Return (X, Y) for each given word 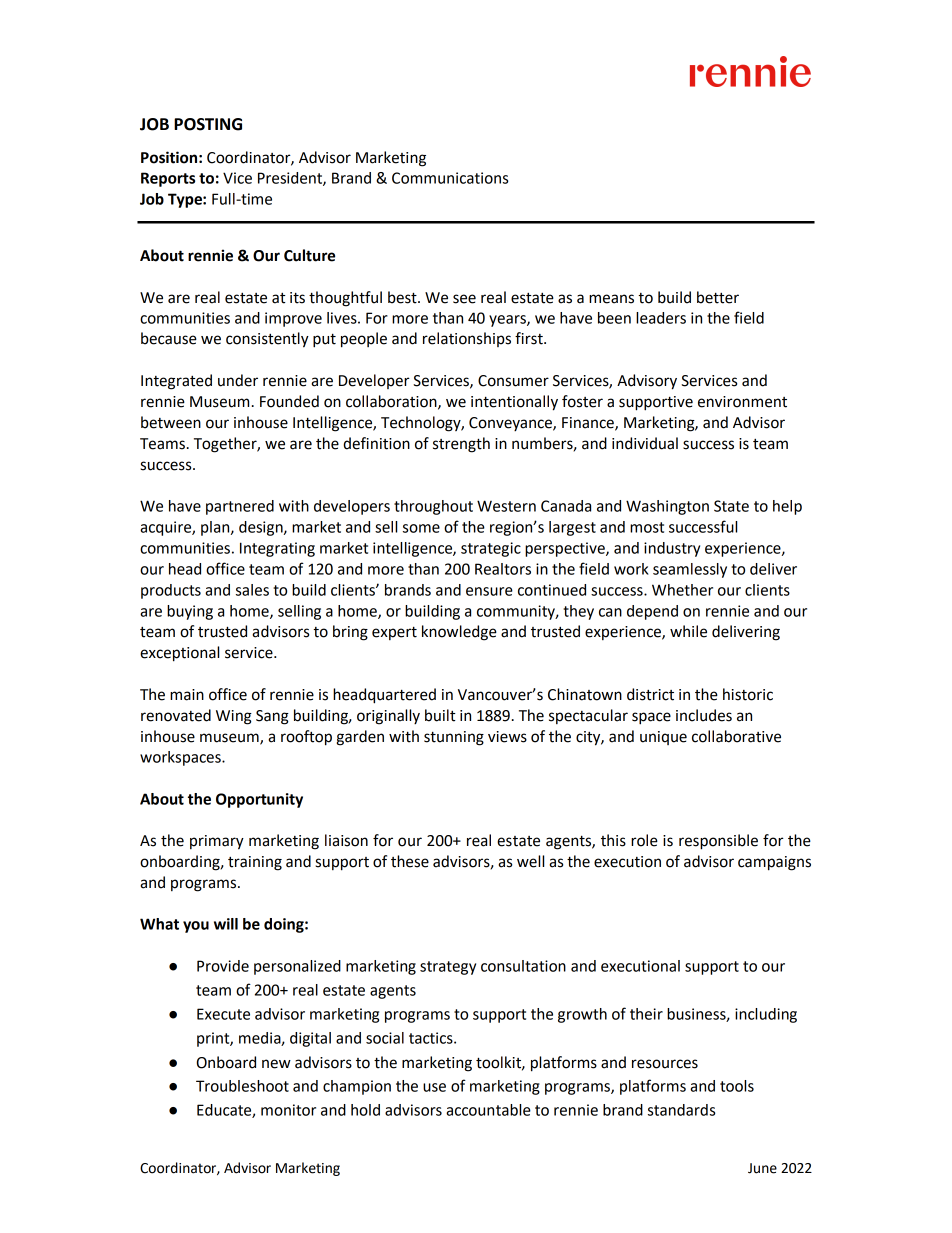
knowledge (459, 633)
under (238, 380)
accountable (488, 1110)
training (255, 863)
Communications (450, 178)
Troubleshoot (242, 1086)
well (530, 861)
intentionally (514, 403)
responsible (718, 842)
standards (681, 1110)
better (718, 297)
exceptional (179, 654)
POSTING (208, 124)
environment (742, 402)
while (688, 631)
